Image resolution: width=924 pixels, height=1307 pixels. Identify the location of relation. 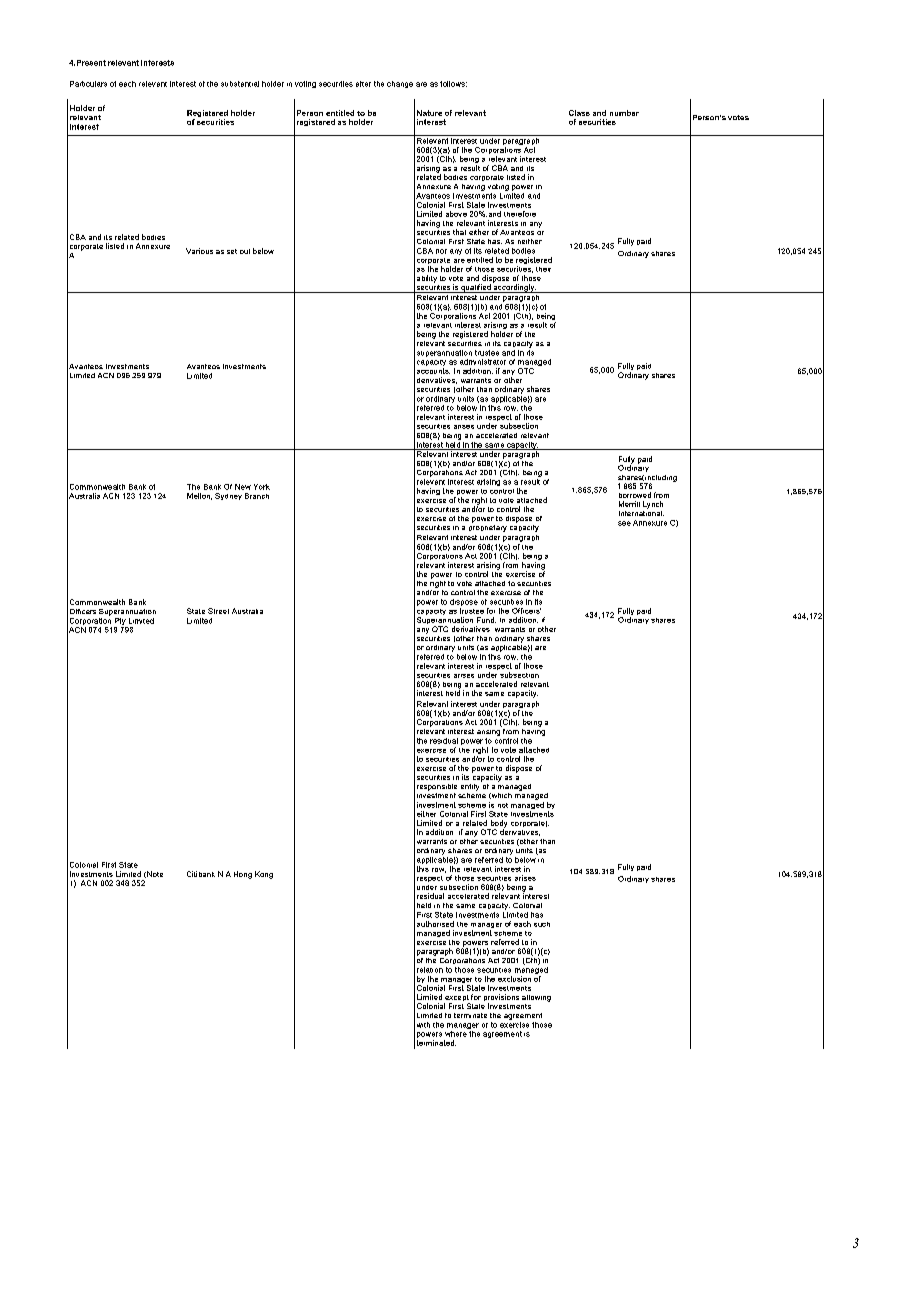
(430, 970).
